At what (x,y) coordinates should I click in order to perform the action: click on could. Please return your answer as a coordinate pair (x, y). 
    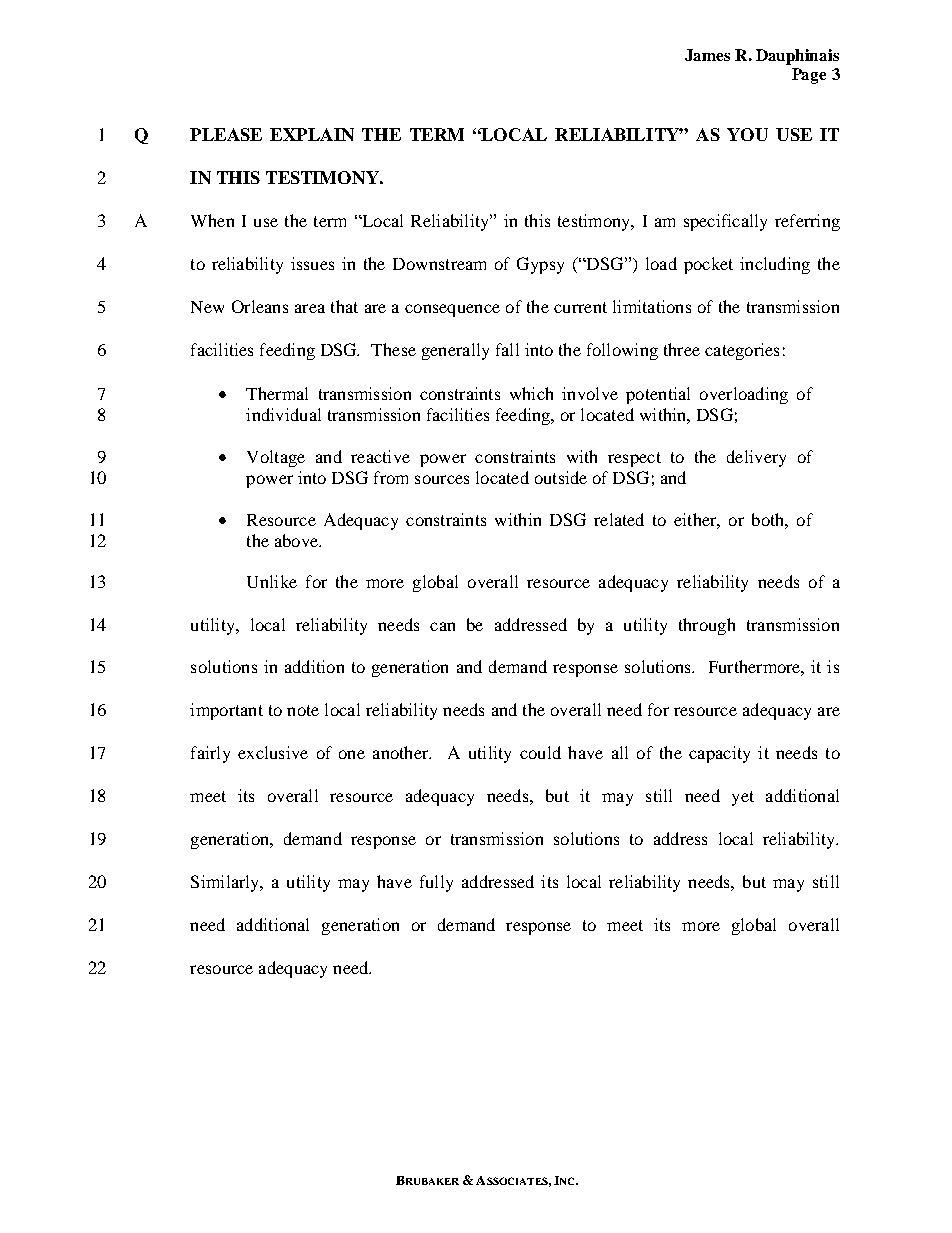
    Looking at the image, I should click on (540, 752).
